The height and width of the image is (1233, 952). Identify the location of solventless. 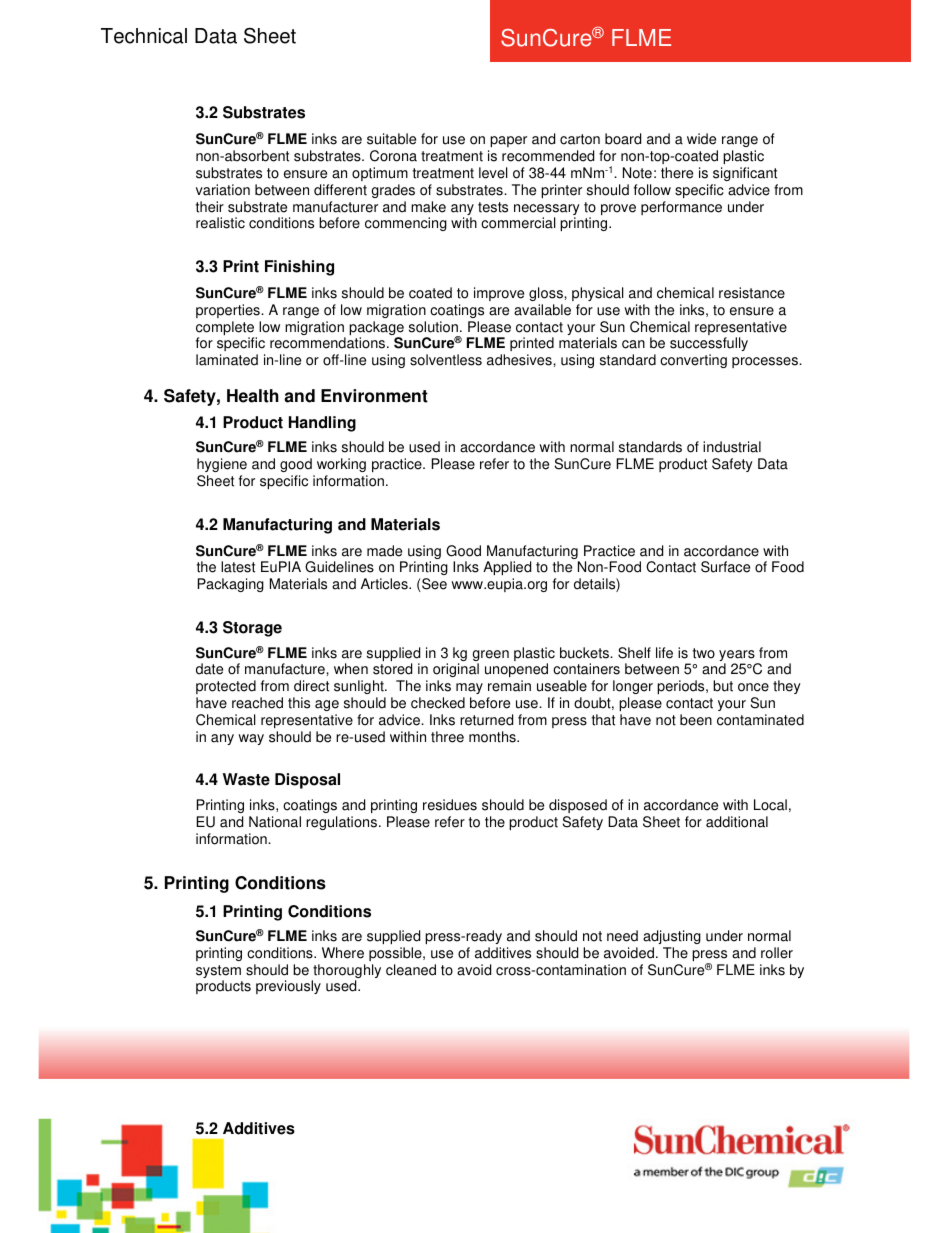
(446, 360).
